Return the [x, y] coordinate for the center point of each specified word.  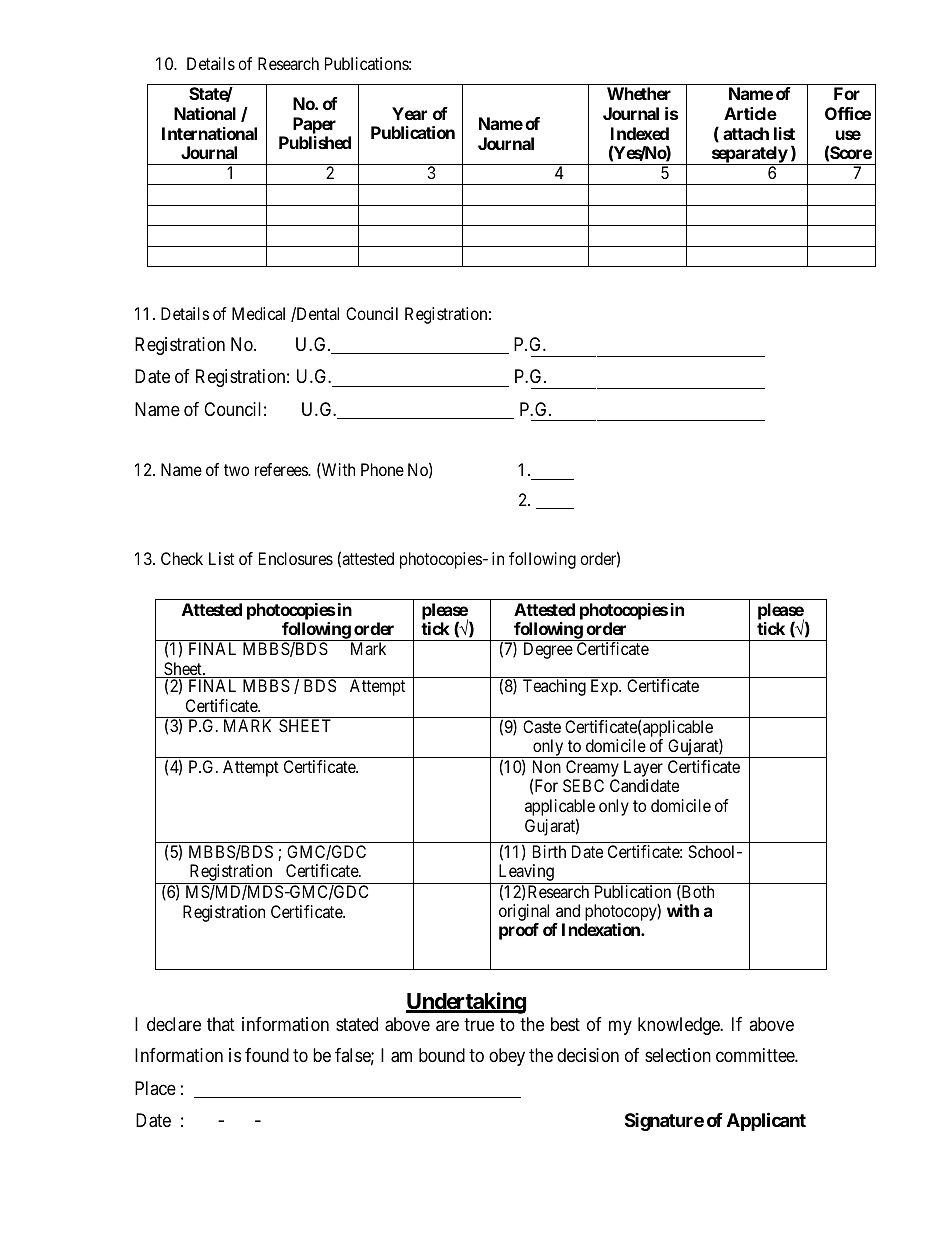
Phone [382, 469]
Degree [548, 650]
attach [746, 133]
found [267, 1055]
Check [182, 558]
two [236, 470]
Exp [605, 687]
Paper [314, 125]
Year [409, 113]
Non [547, 766]
